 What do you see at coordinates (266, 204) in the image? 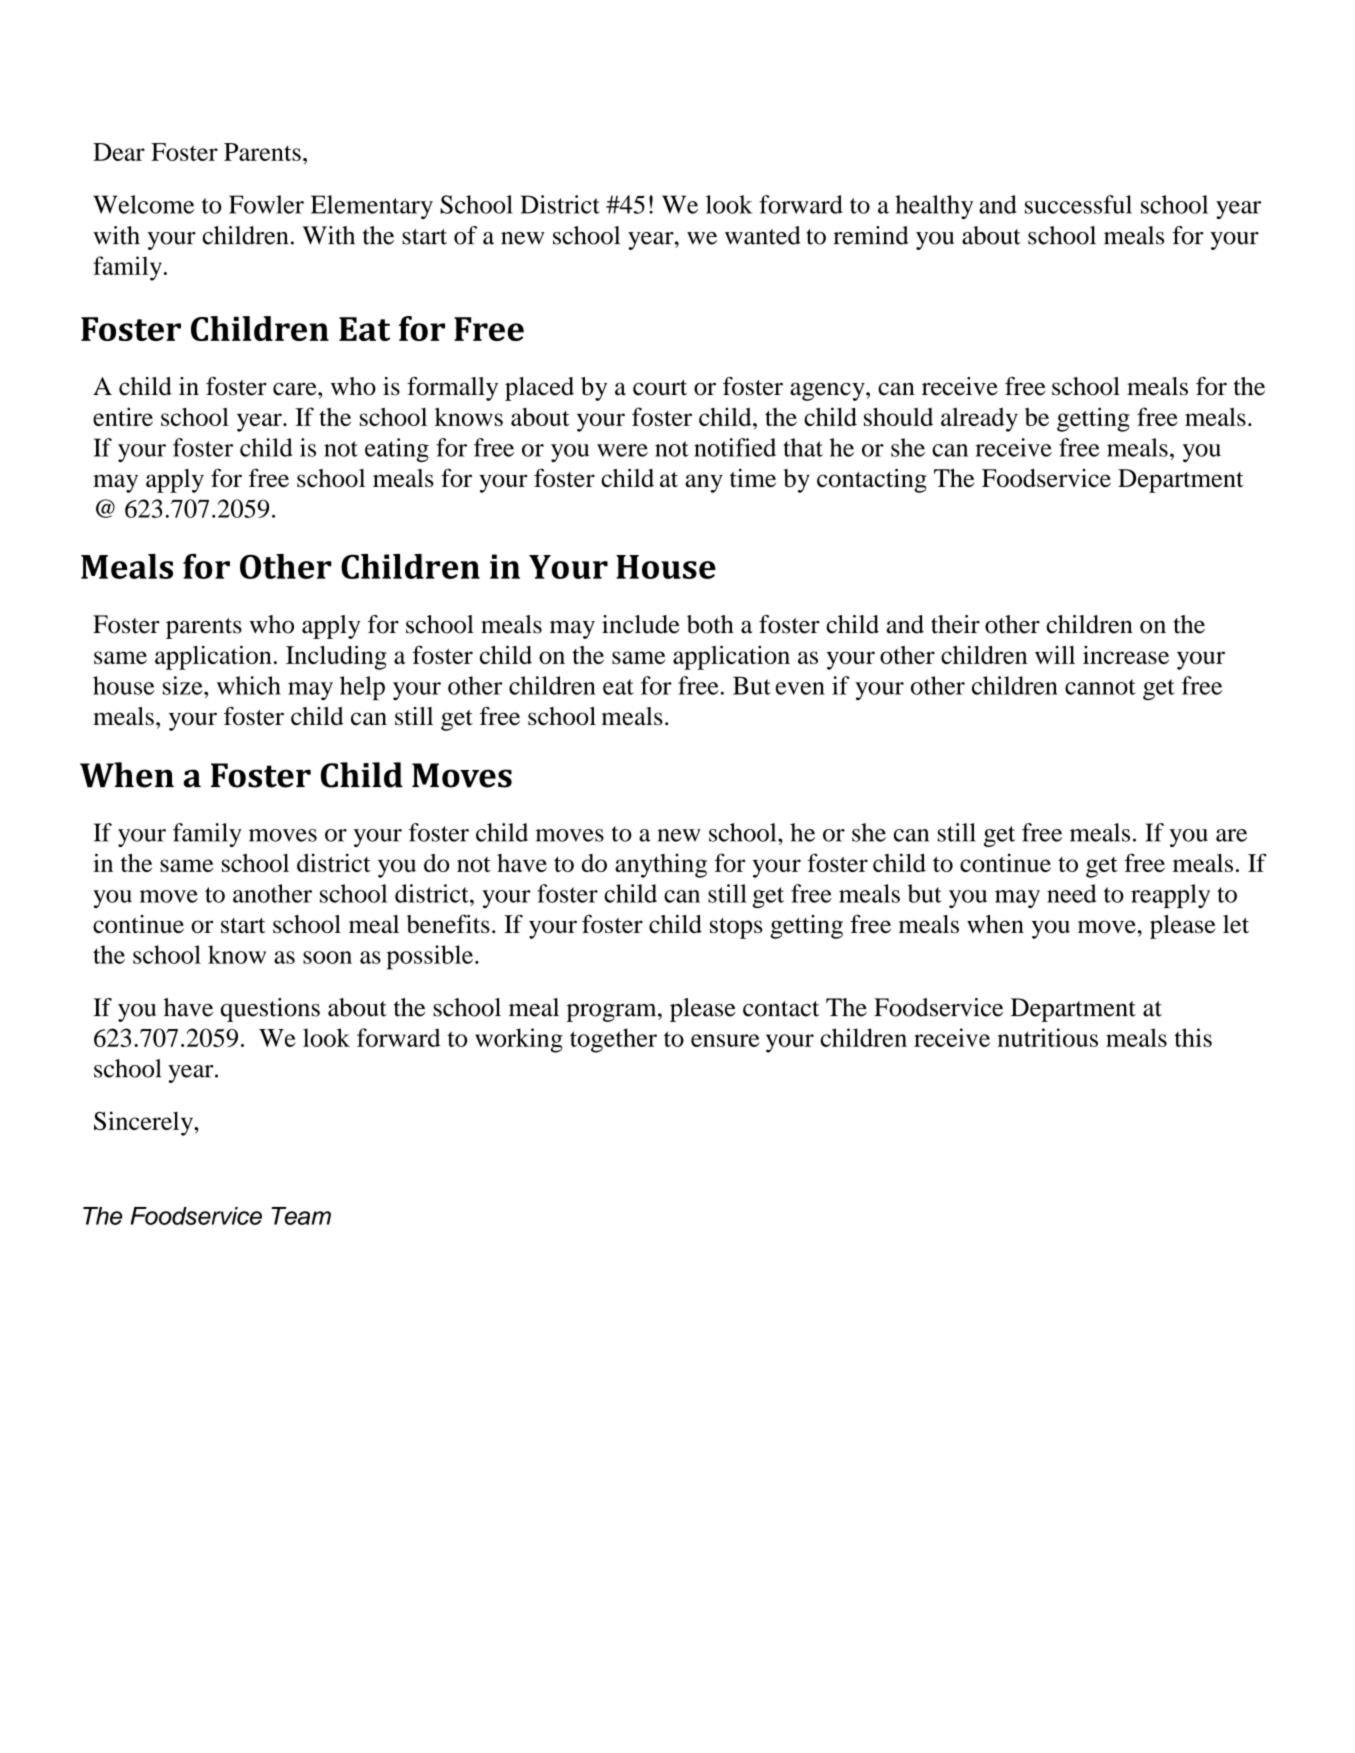
I see `Fowler` at bounding box center [266, 204].
